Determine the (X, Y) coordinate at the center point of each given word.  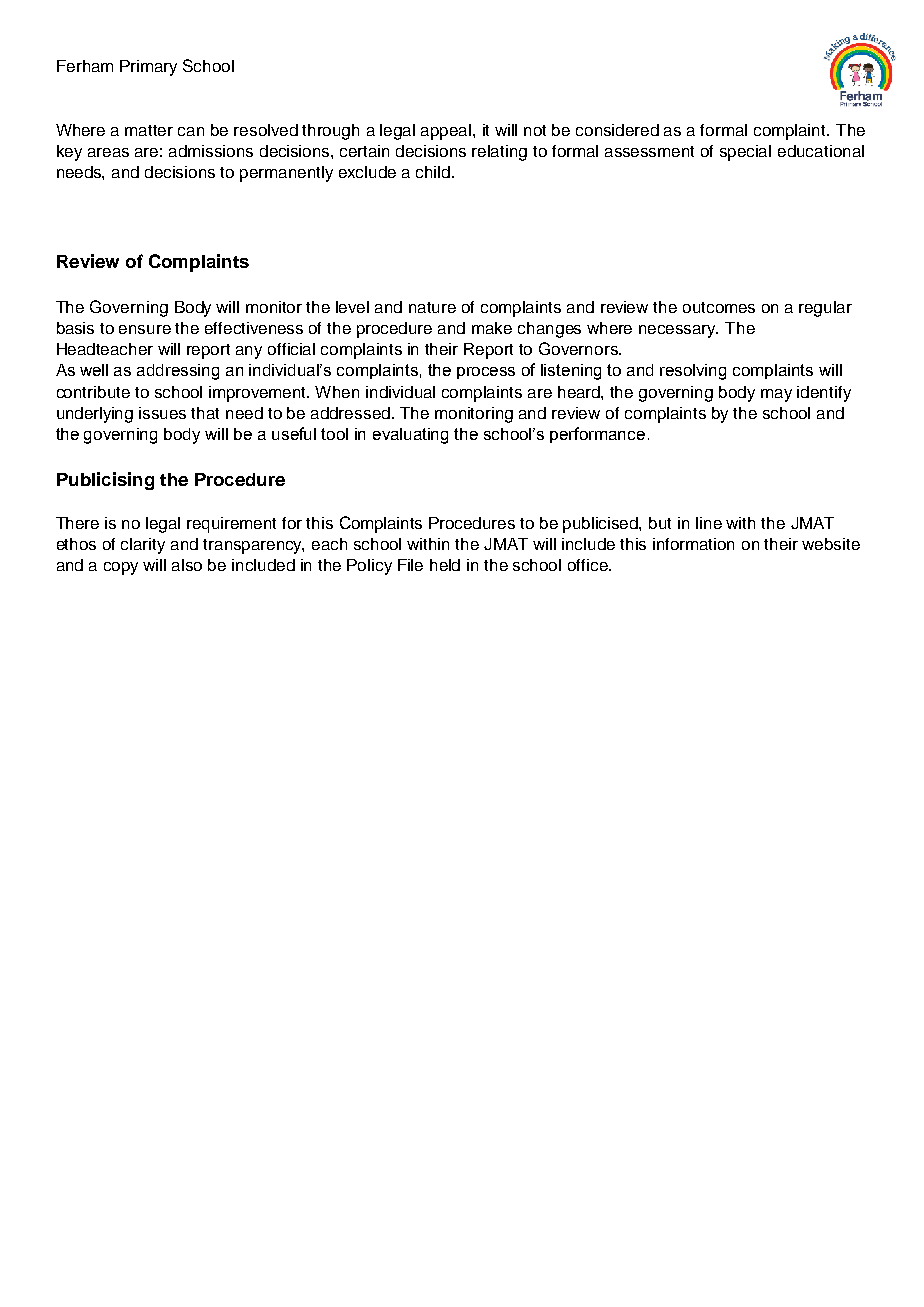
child (434, 172)
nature (432, 307)
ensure (145, 329)
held (445, 565)
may (776, 395)
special (745, 153)
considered (617, 130)
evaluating (410, 436)
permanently (286, 174)
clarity (143, 546)
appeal (447, 132)
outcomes (719, 307)
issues (162, 413)
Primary (148, 68)
